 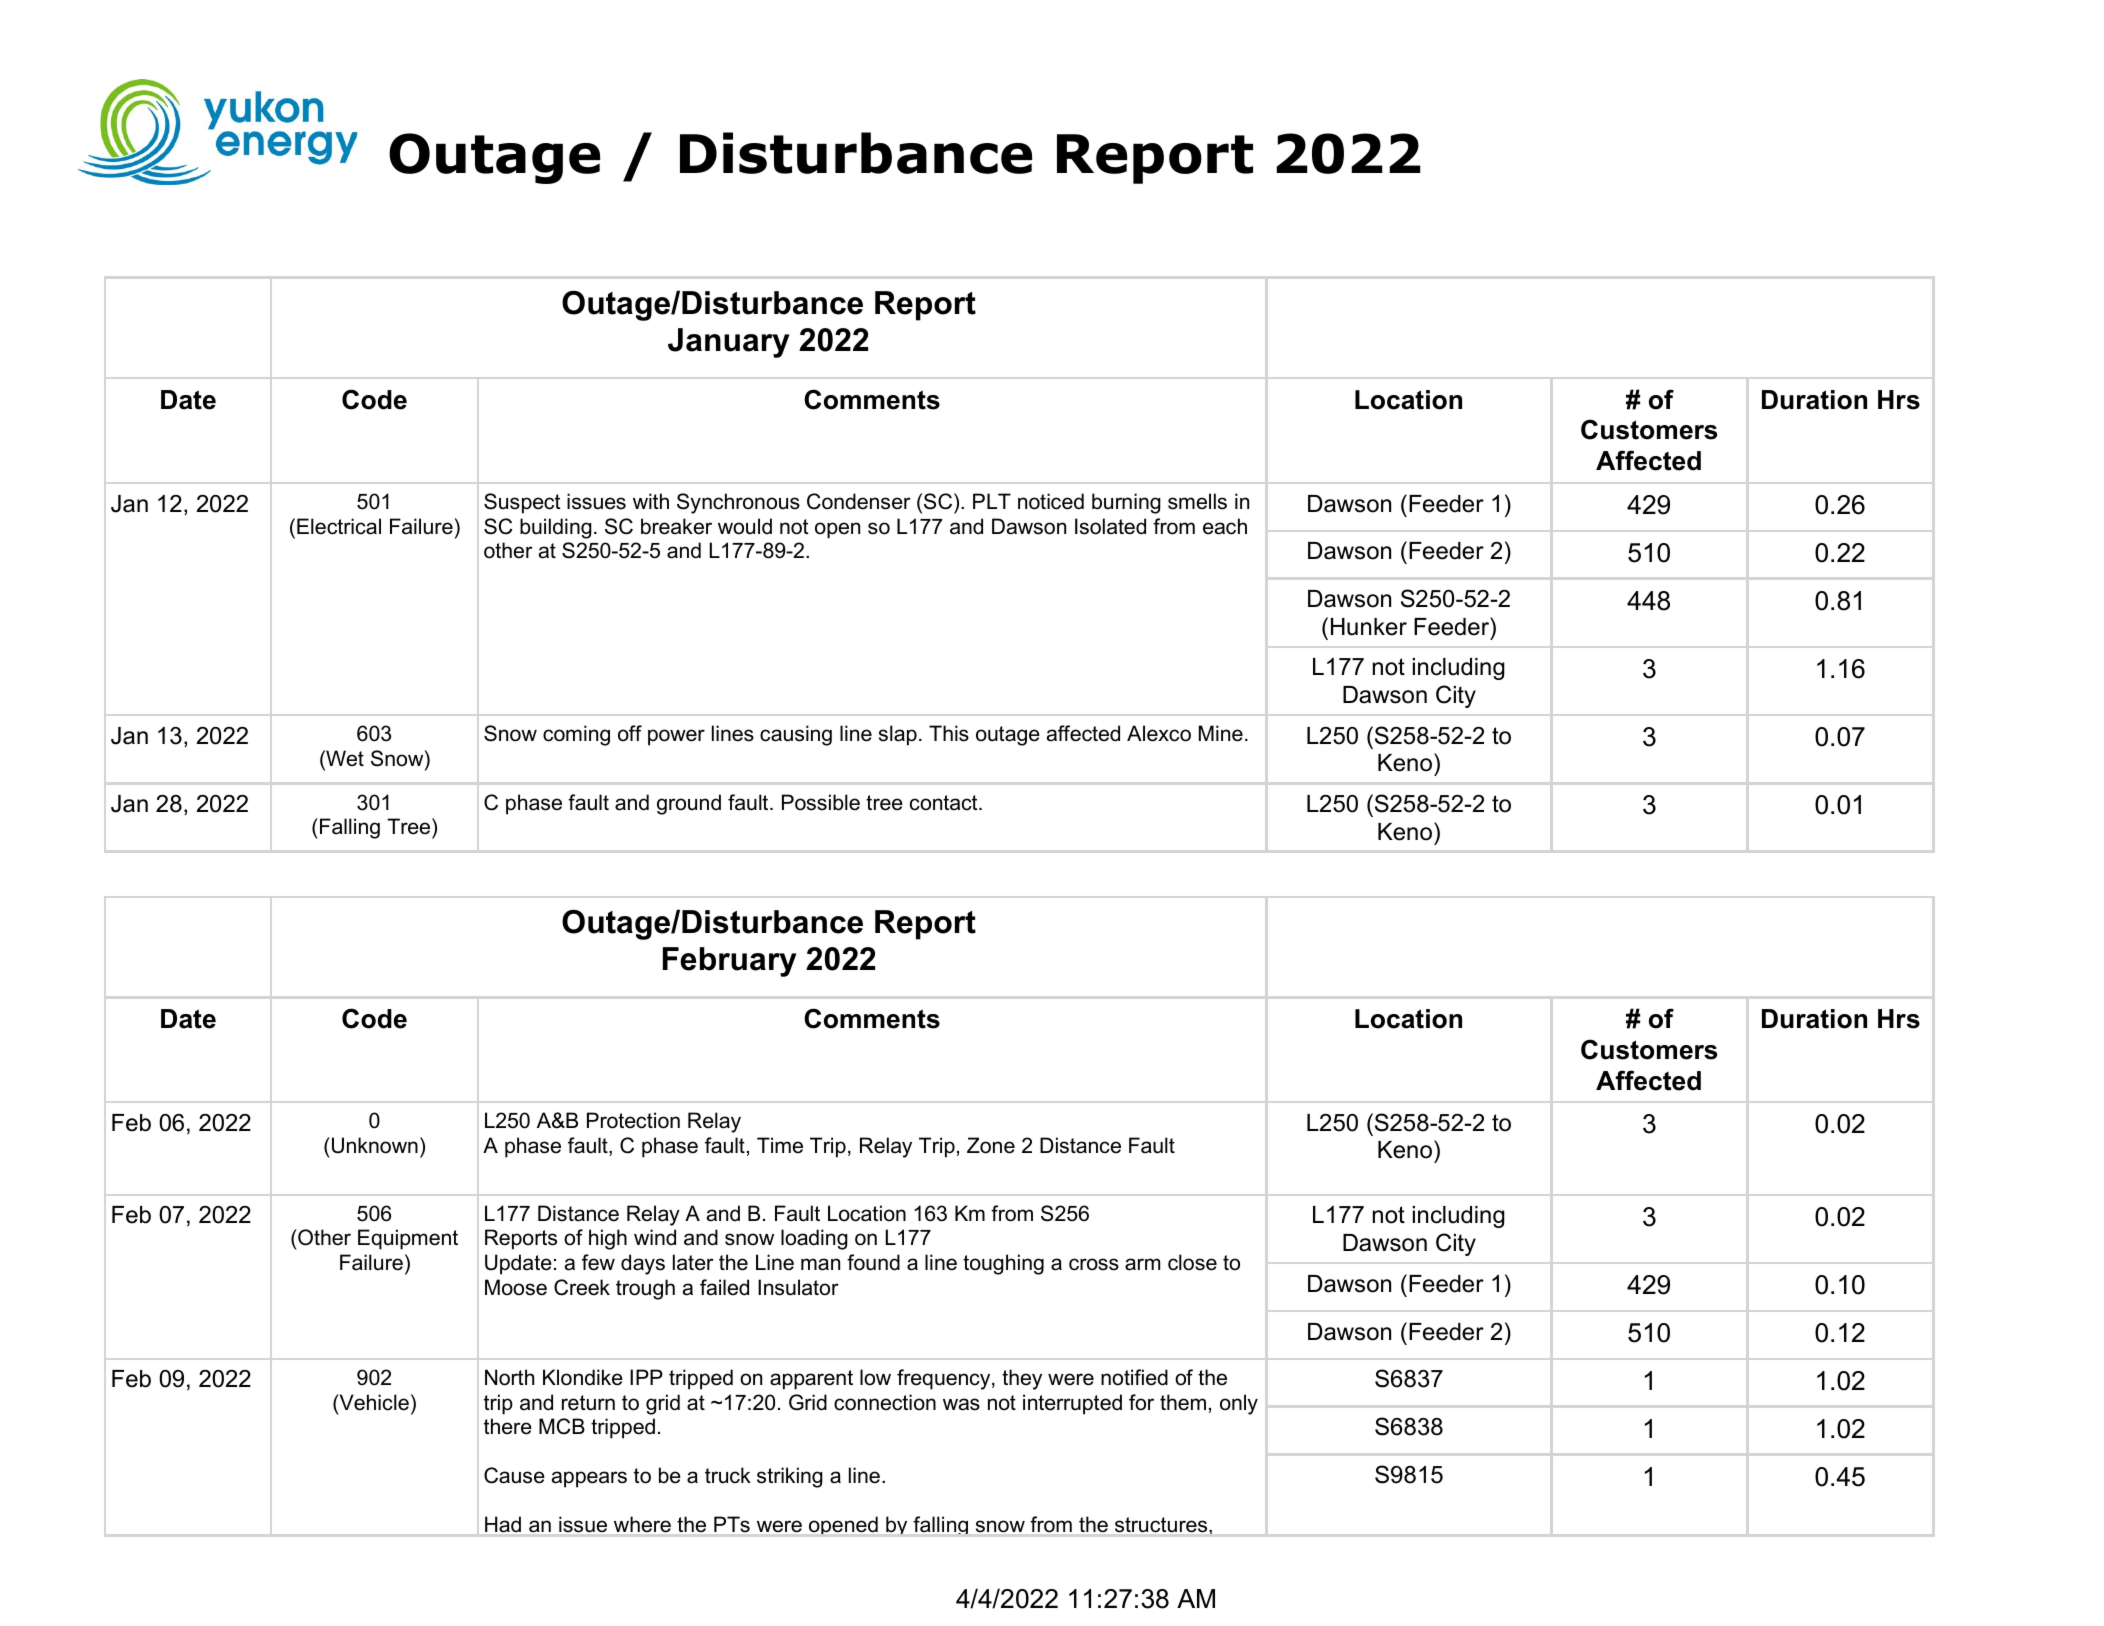 I want to click on Equipment, so click(x=408, y=1239).
